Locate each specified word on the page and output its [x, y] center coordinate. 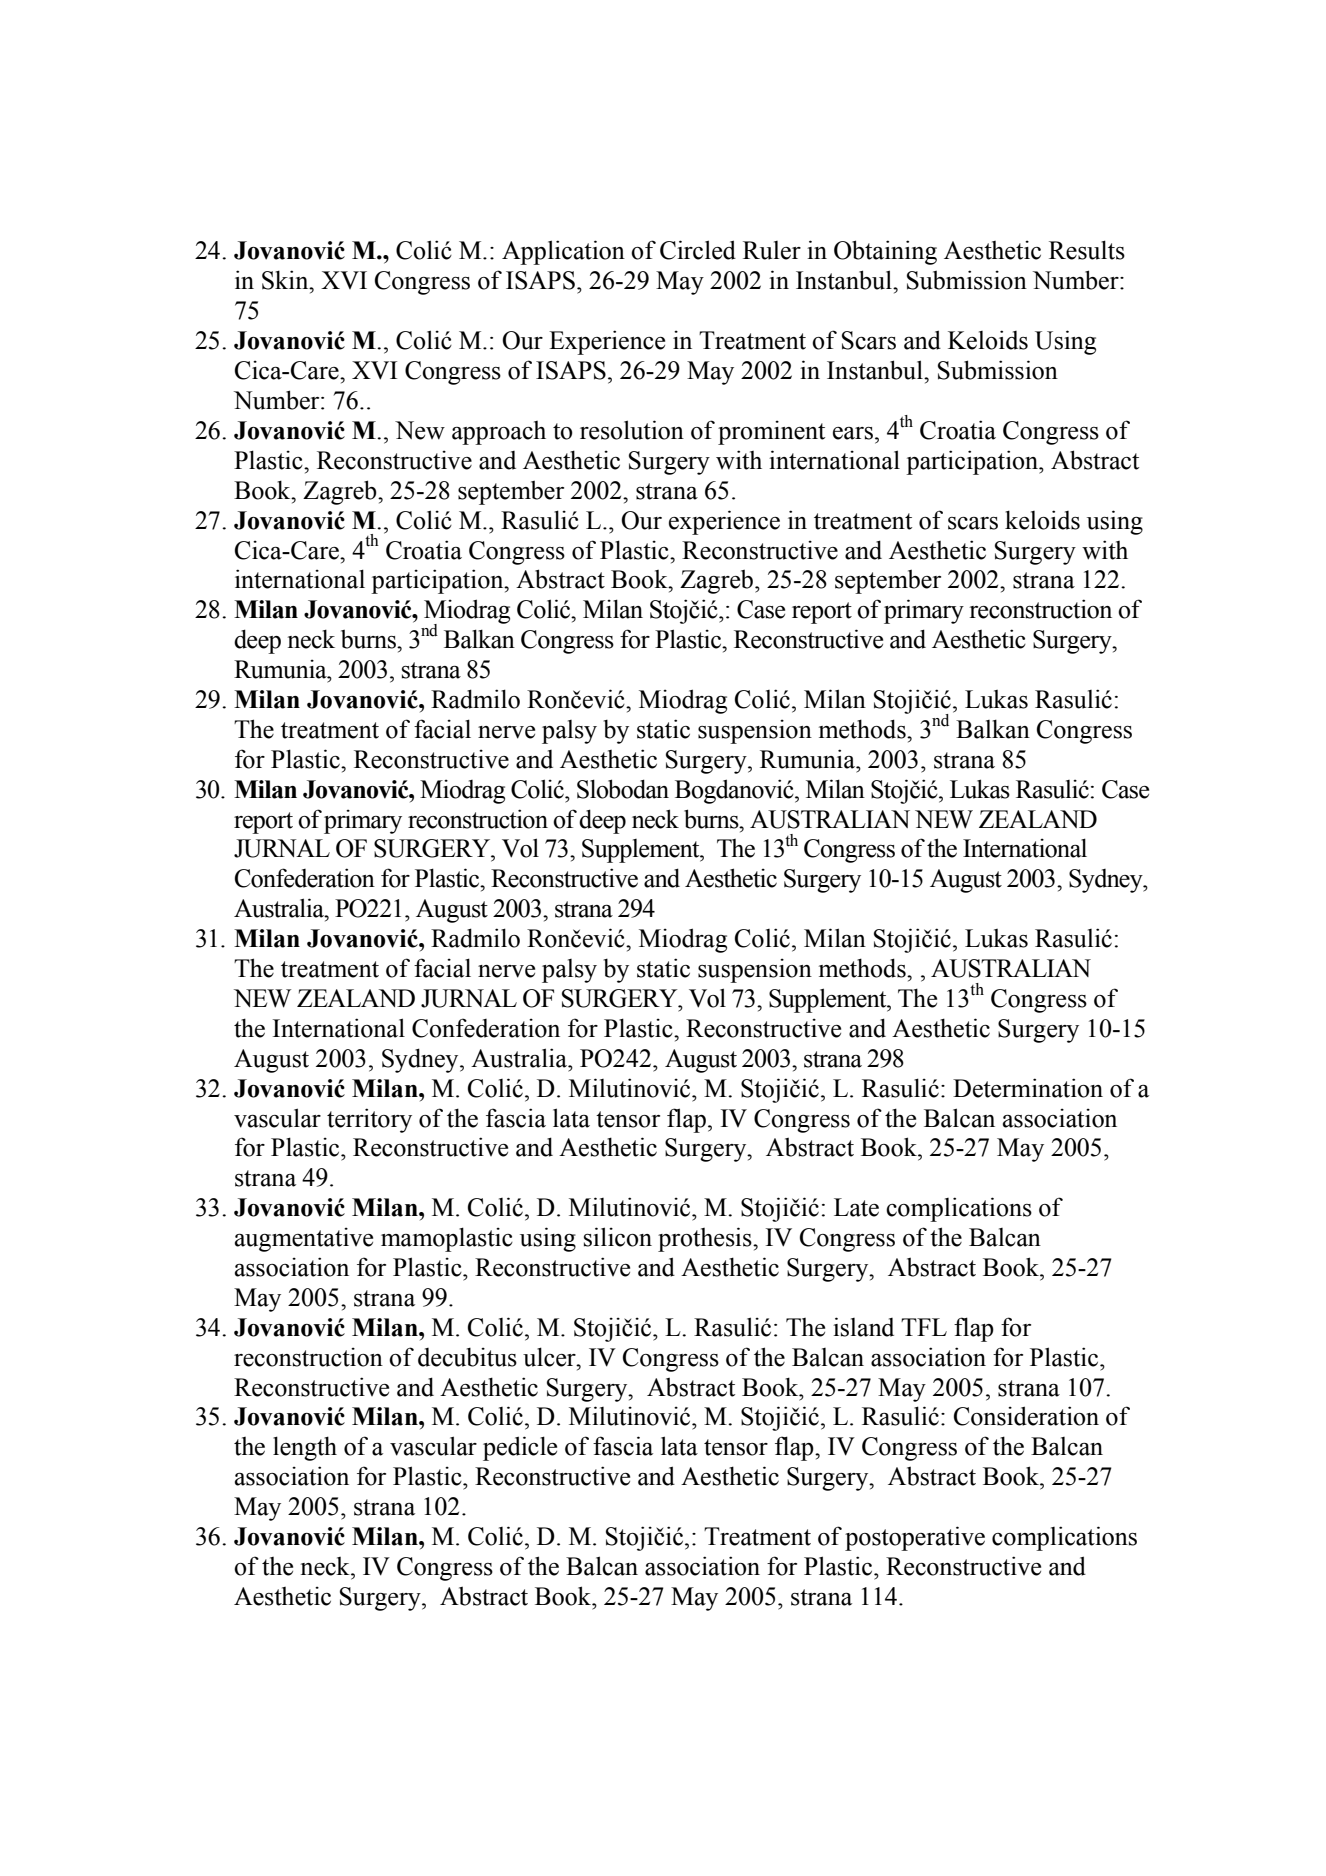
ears [853, 433]
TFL [924, 1327]
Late [856, 1207]
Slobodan [623, 789]
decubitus [467, 1357]
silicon [618, 1237]
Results [1087, 250]
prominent [771, 432]
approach [499, 433]
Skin [286, 280]
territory [369, 1120]
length [305, 1448]
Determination [1028, 1088]
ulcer [550, 1357]
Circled [698, 250]
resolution [632, 430]
